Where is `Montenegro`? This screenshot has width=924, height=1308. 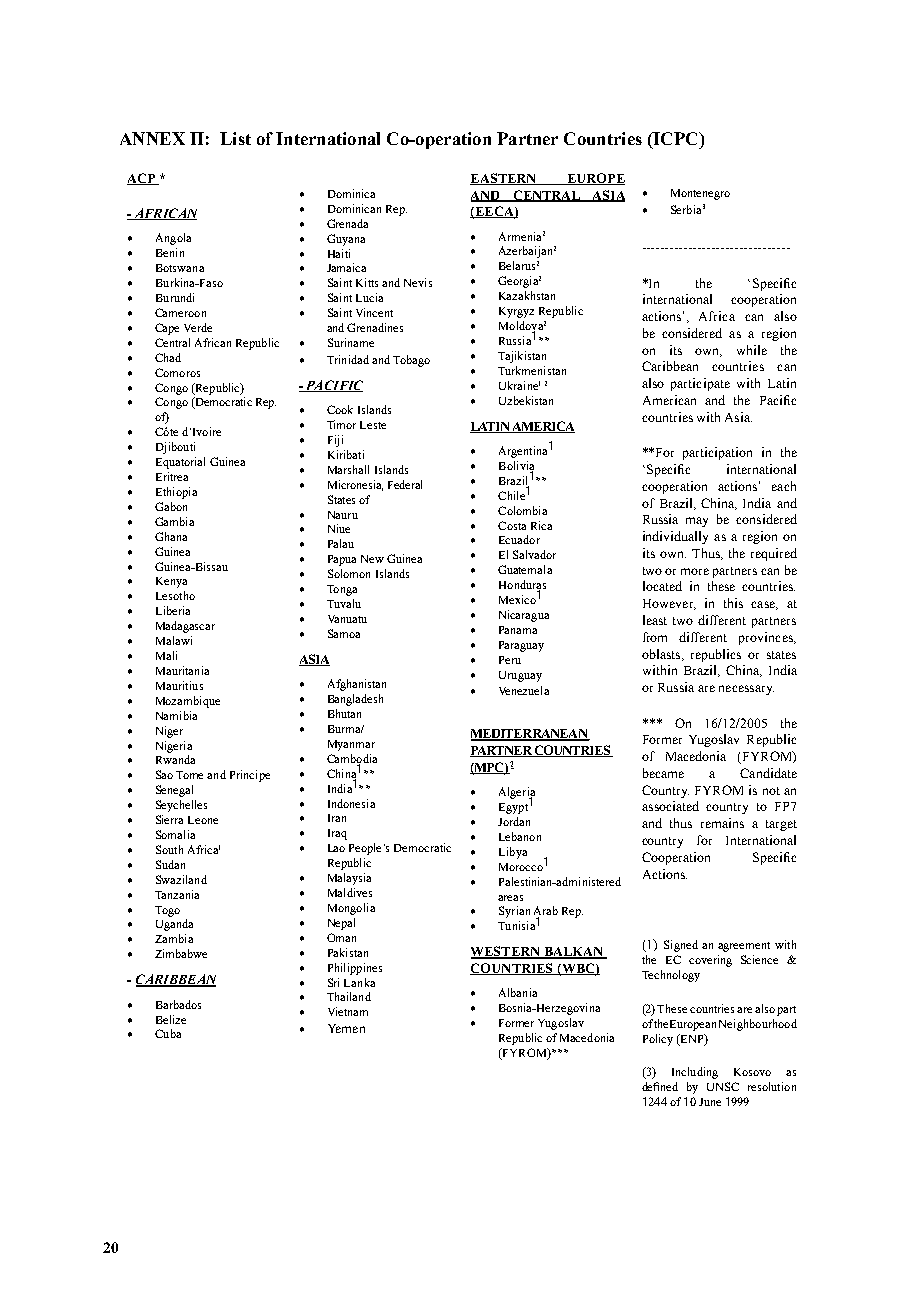
Montenegro is located at coordinates (700, 194).
